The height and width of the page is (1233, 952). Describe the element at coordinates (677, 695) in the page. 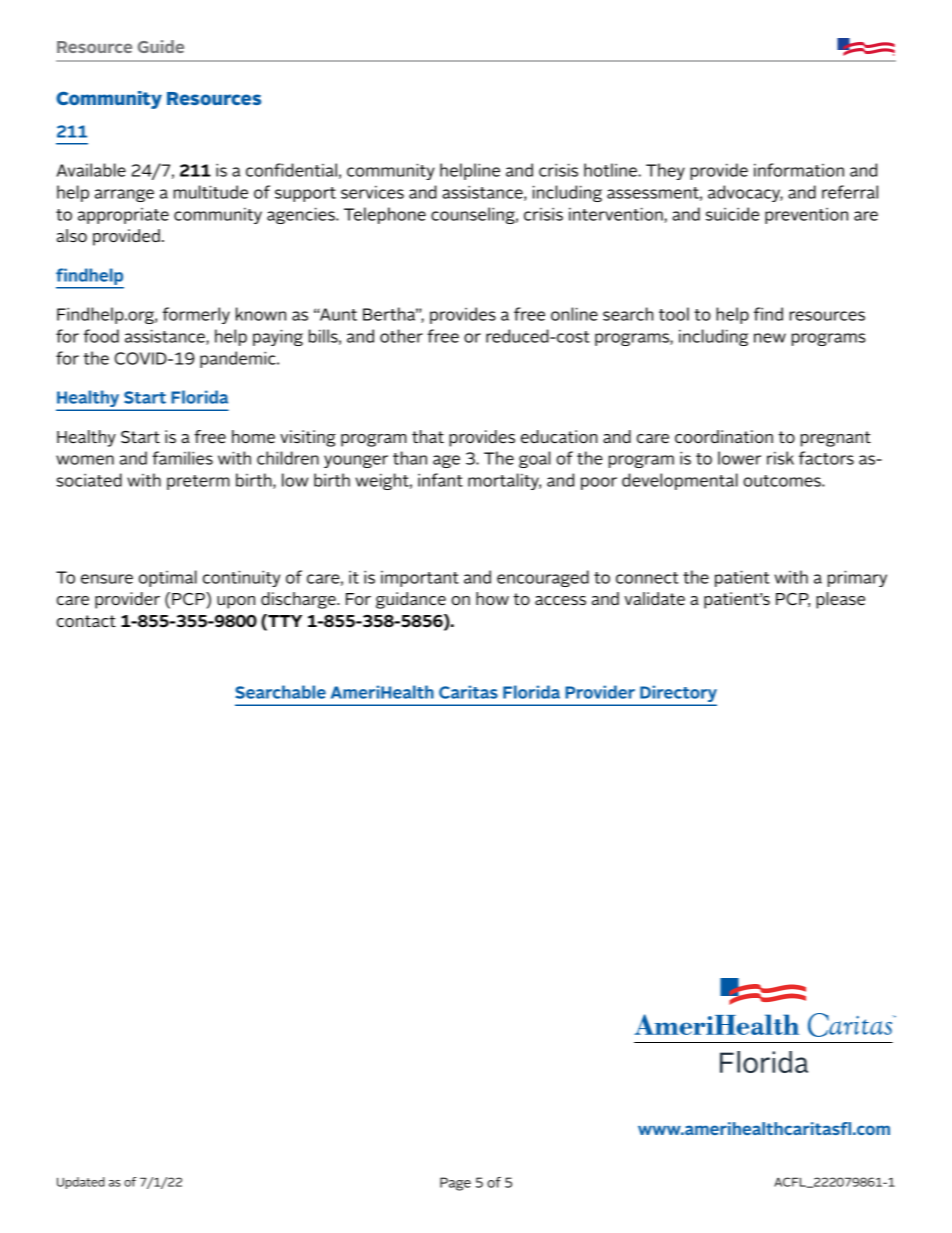

I see `Directory` at that location.
